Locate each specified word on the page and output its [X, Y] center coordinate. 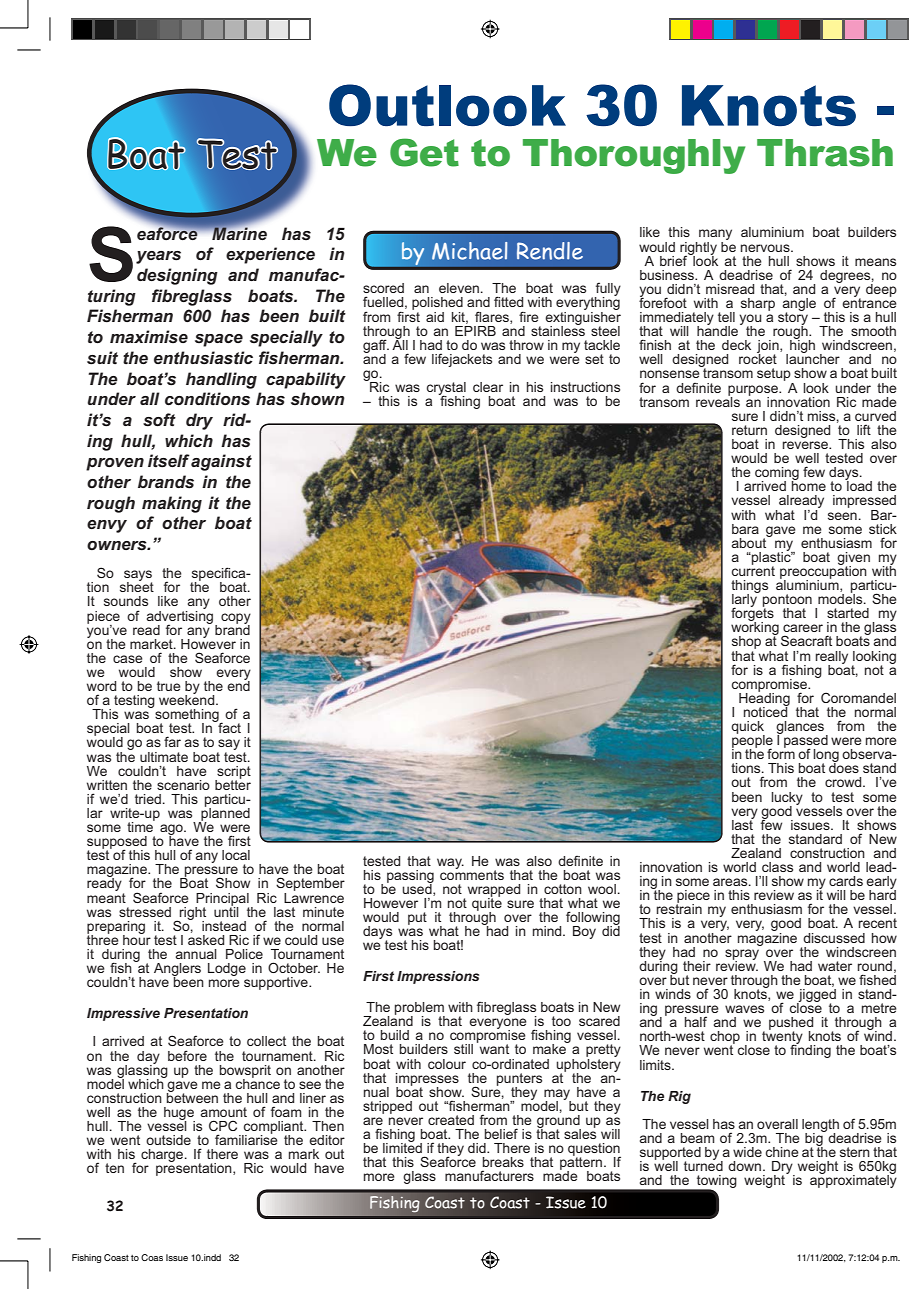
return [749, 430]
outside [168, 1140]
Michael [469, 251]
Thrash [825, 153]
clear [488, 387]
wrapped [494, 891]
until [226, 910]
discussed [834, 938]
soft [159, 420]
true [169, 686]
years [158, 257]
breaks [503, 1162]
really [832, 658]
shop [746, 644]
